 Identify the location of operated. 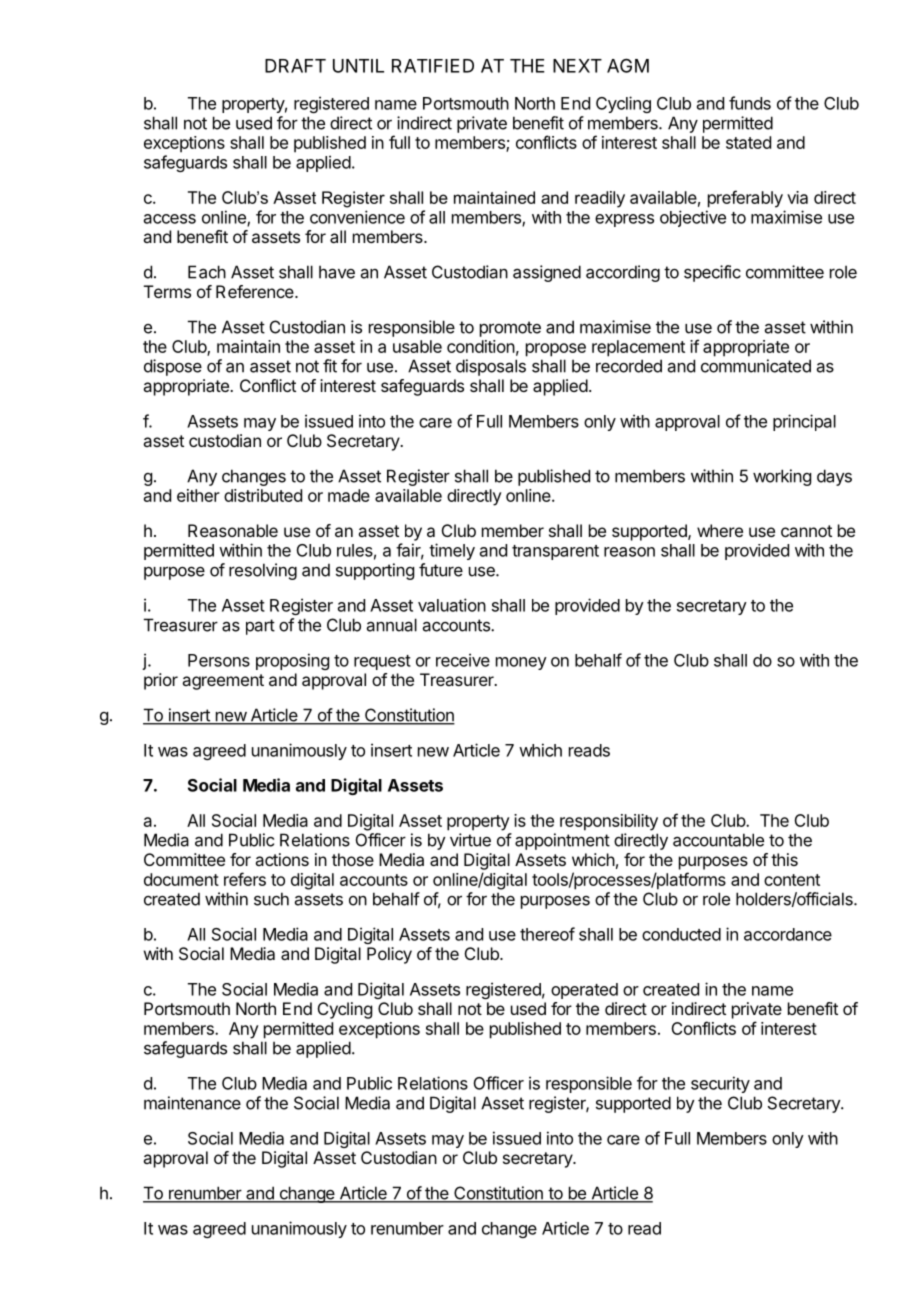
(584, 991).
